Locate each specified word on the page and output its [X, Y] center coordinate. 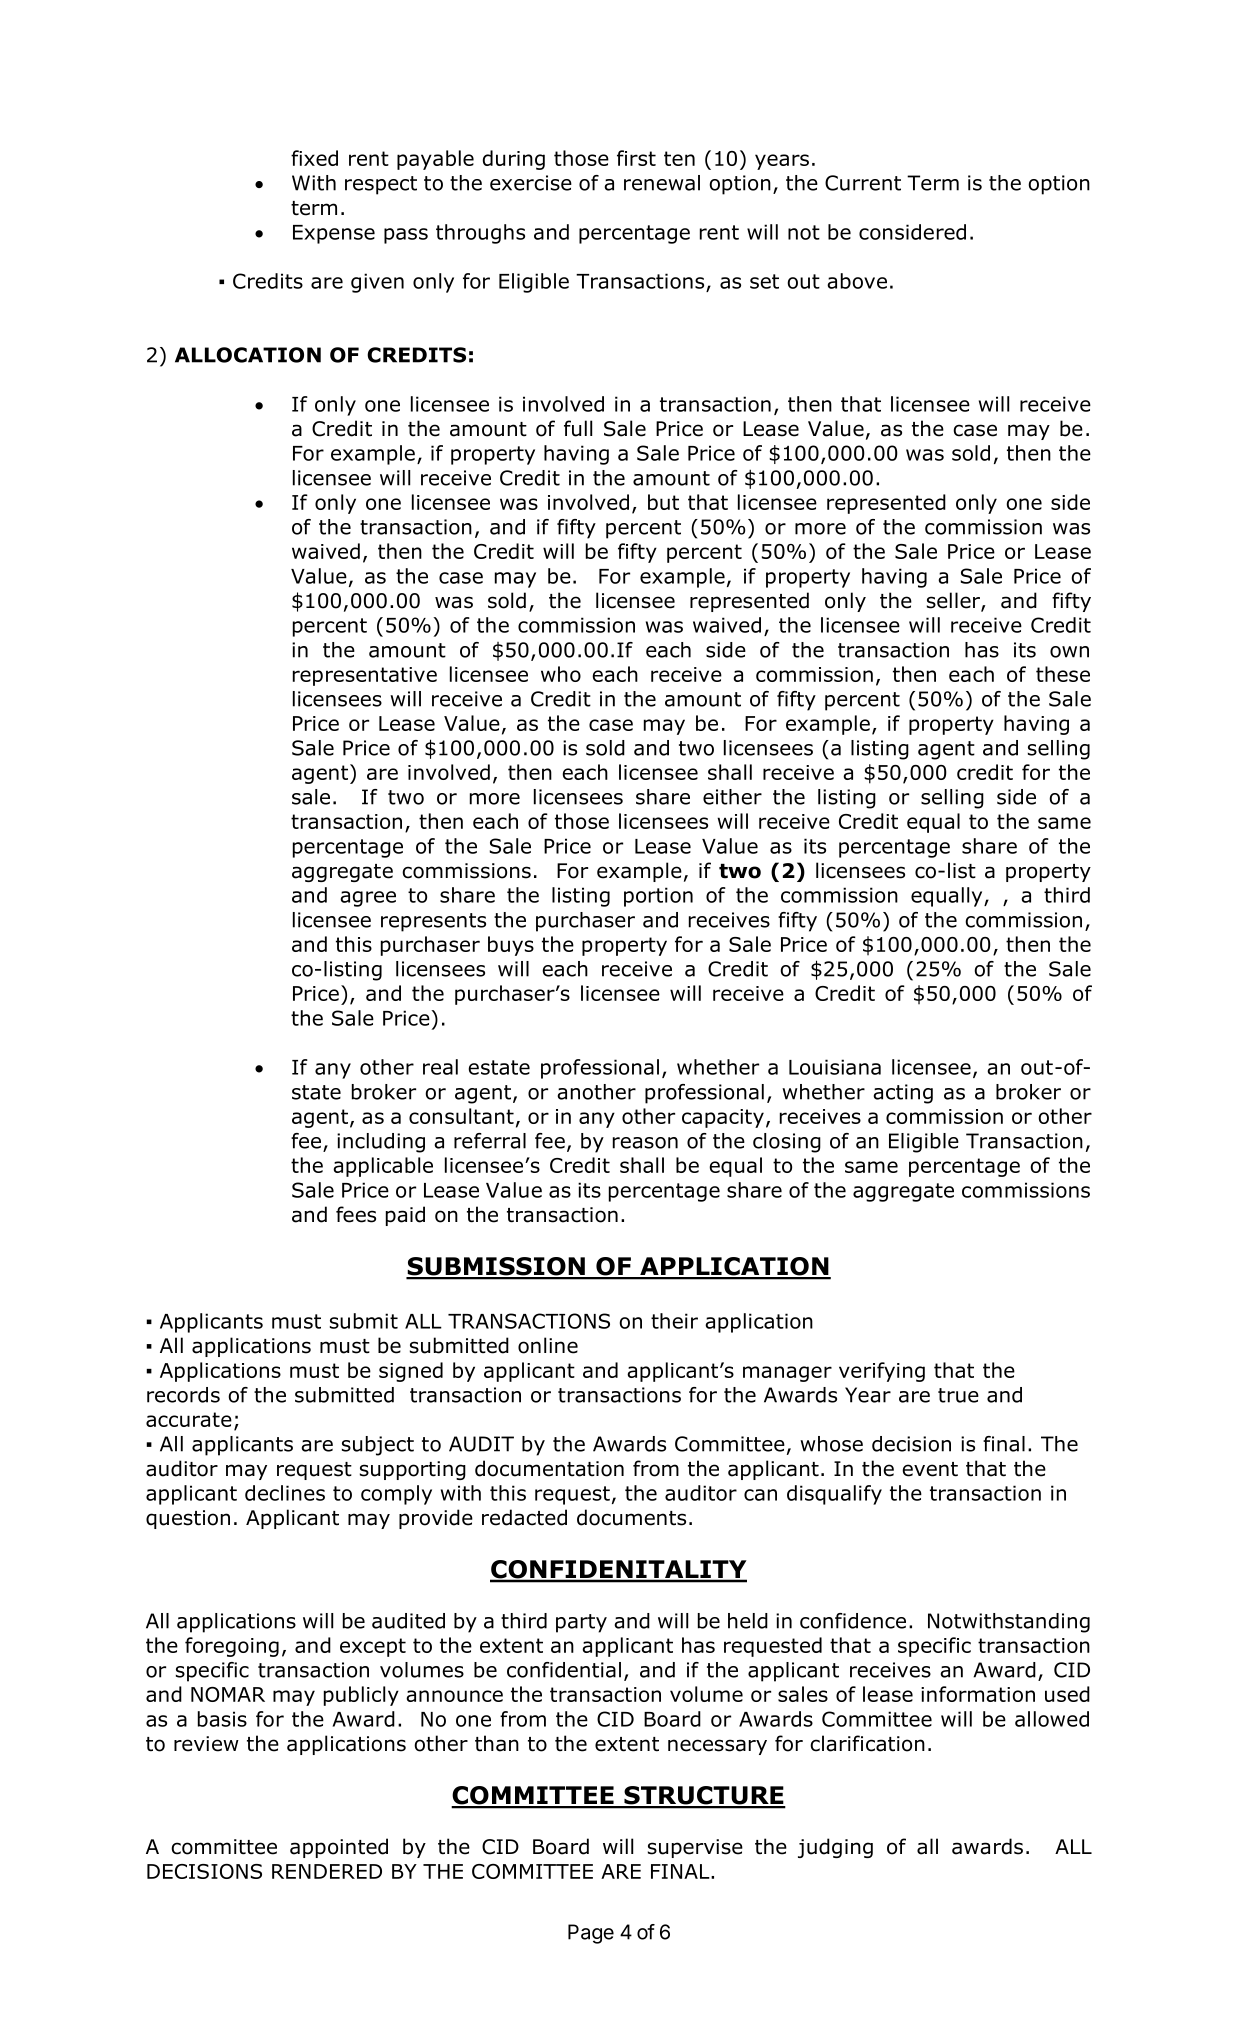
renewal [662, 183]
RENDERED [327, 1871]
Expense [334, 234]
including [381, 1143]
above [857, 281]
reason [645, 1143]
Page [591, 1934]
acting [903, 1094]
